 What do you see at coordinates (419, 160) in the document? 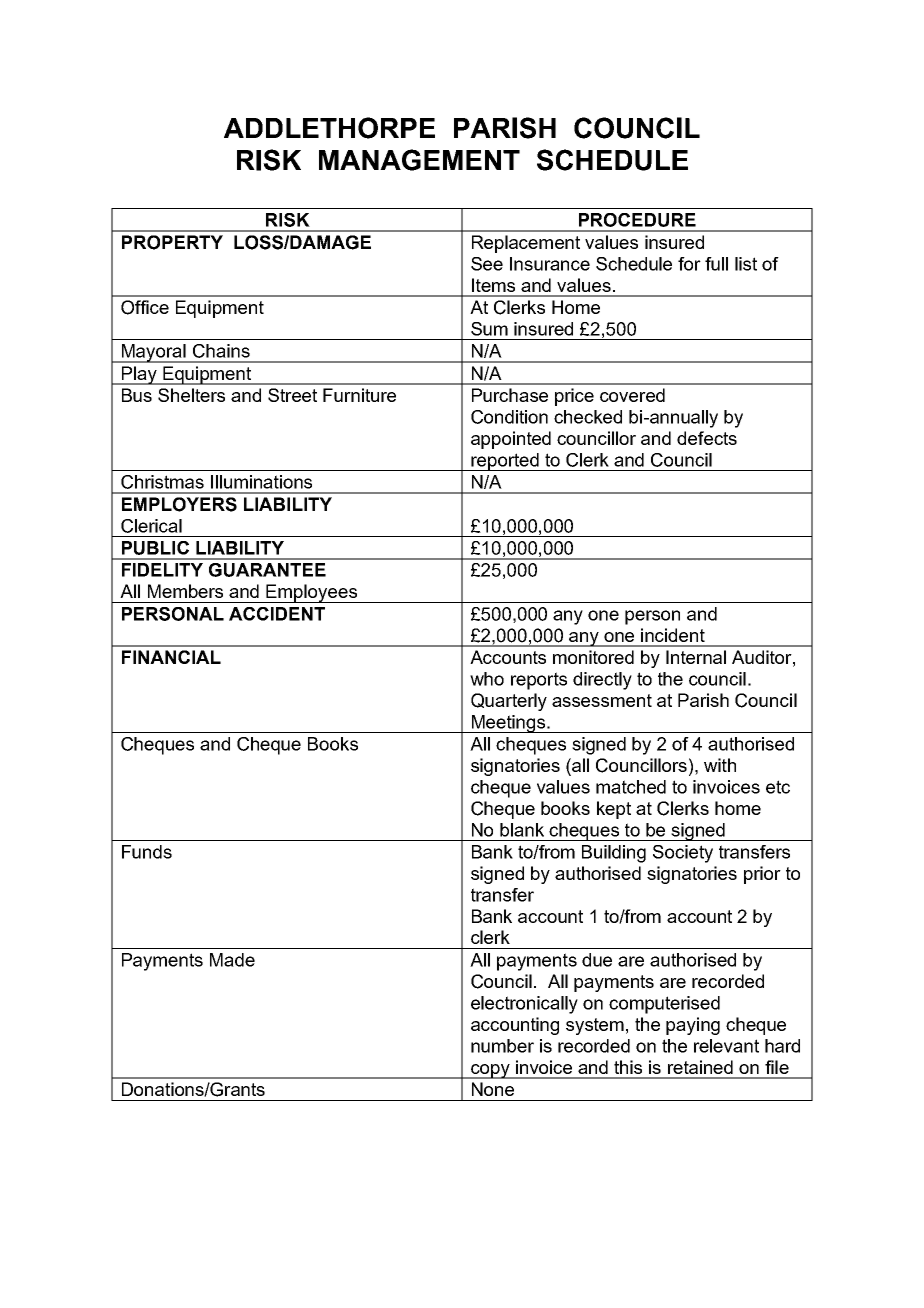
I see `MANAGEMENT` at bounding box center [419, 160].
